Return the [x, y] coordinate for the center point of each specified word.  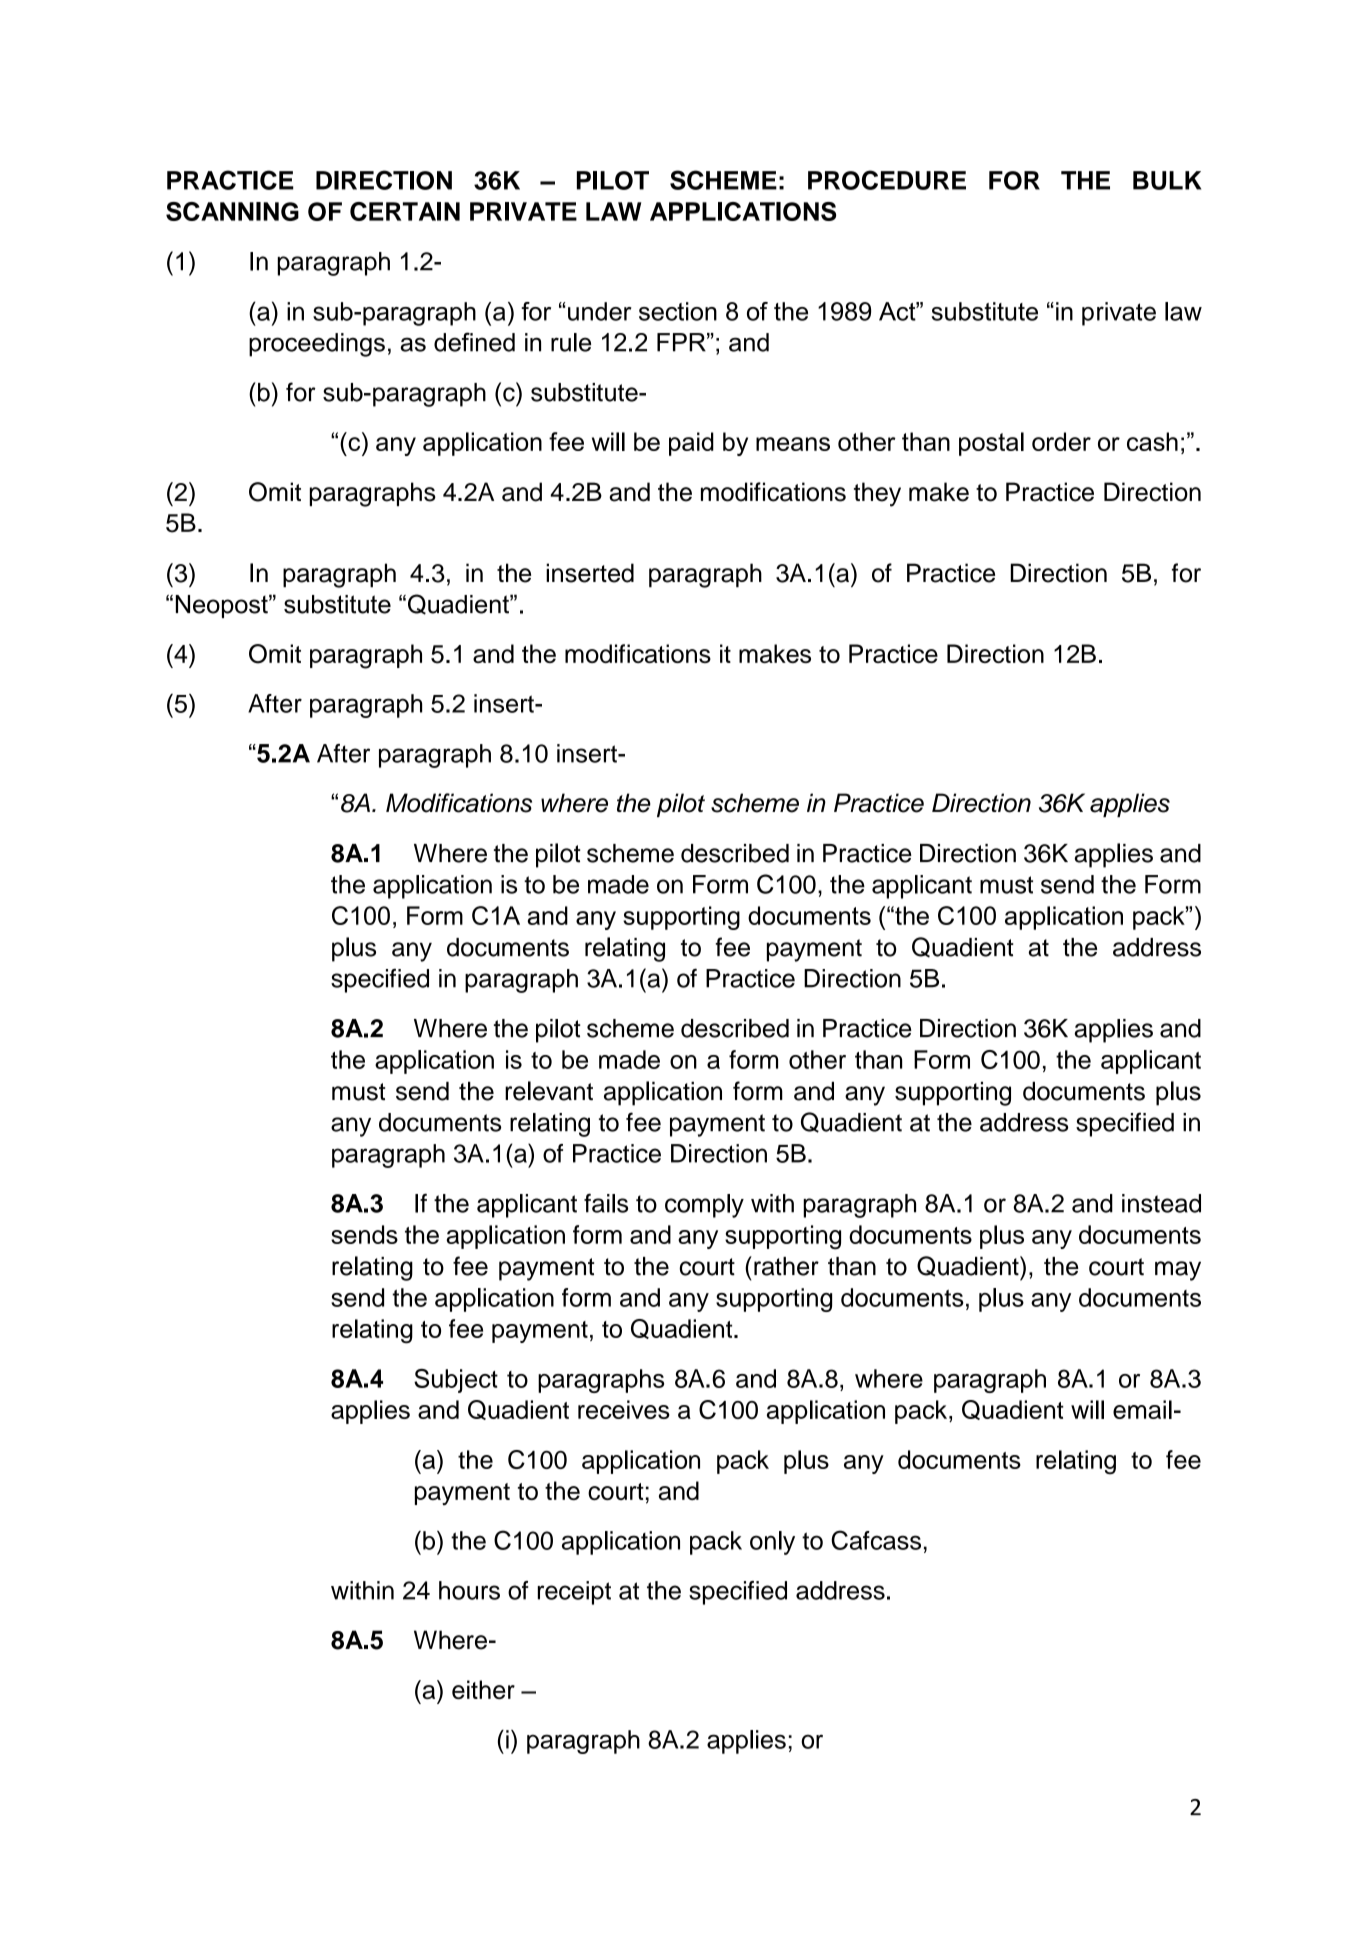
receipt [574, 1593]
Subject [456, 1381]
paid [691, 444]
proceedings [317, 345]
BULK [1167, 180]
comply [704, 1206]
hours [469, 1590]
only [772, 1543]
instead [1161, 1203]
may [1178, 1271]
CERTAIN [405, 211]
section [678, 311]
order [1061, 441]
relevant [549, 1091]
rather [786, 1266]
